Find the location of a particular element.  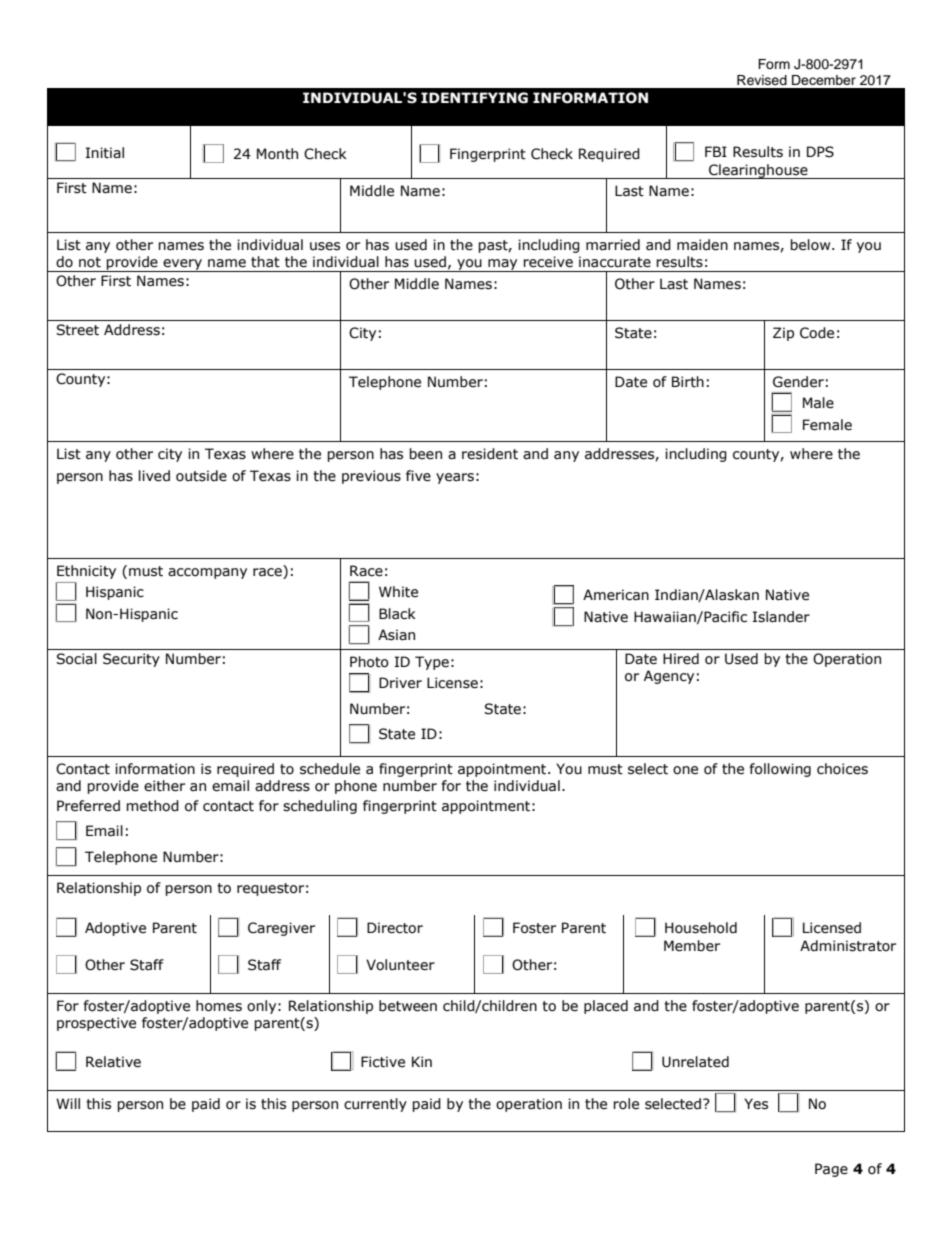

Will is located at coordinates (68, 1103).
